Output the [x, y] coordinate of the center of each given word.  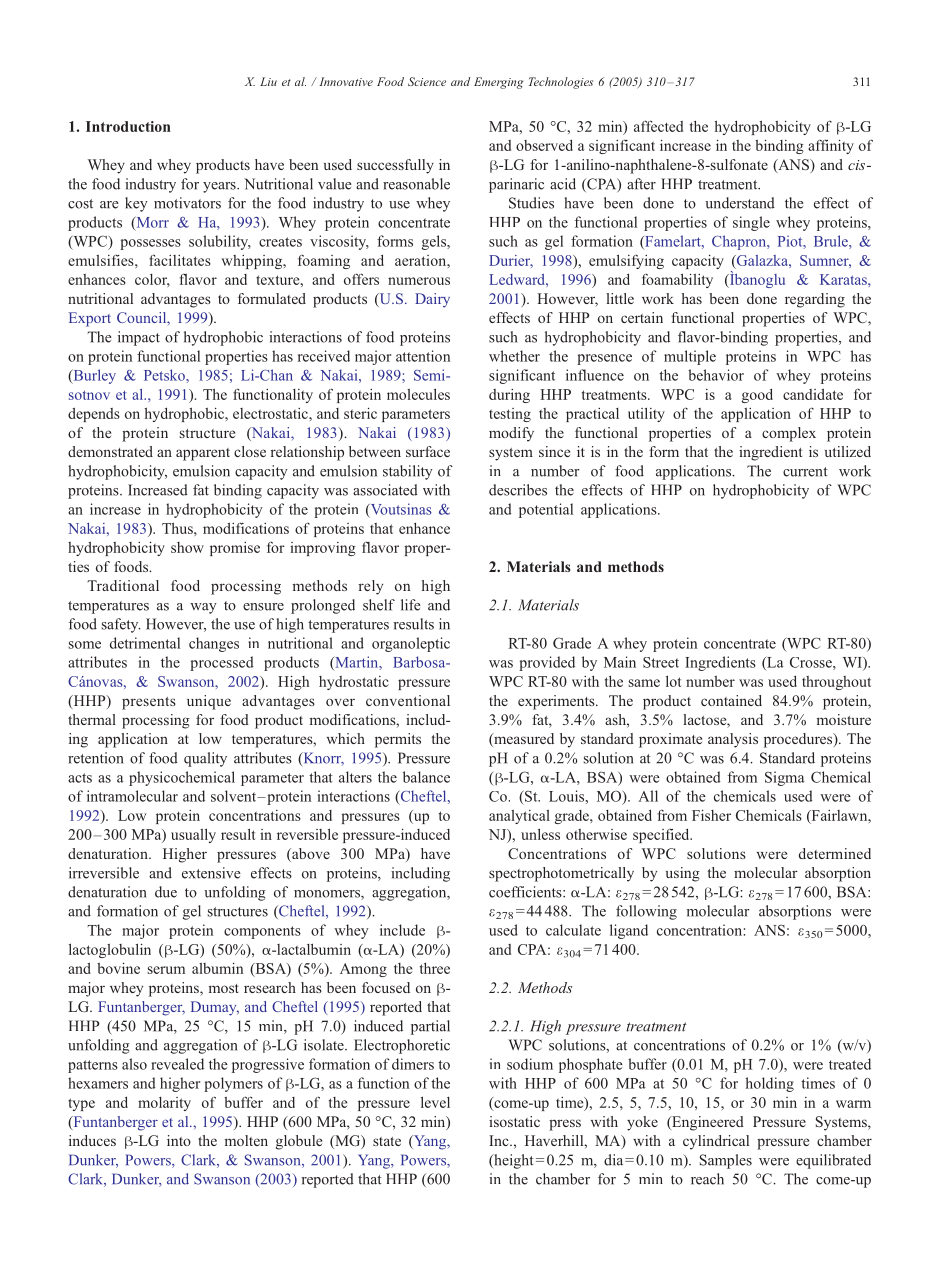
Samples [726, 1161]
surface [428, 451]
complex [789, 434]
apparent [203, 454]
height [513, 1161]
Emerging [498, 83]
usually [193, 835]
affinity [831, 146]
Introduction [128, 126]
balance [426, 777]
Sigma [785, 778]
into [179, 1140]
